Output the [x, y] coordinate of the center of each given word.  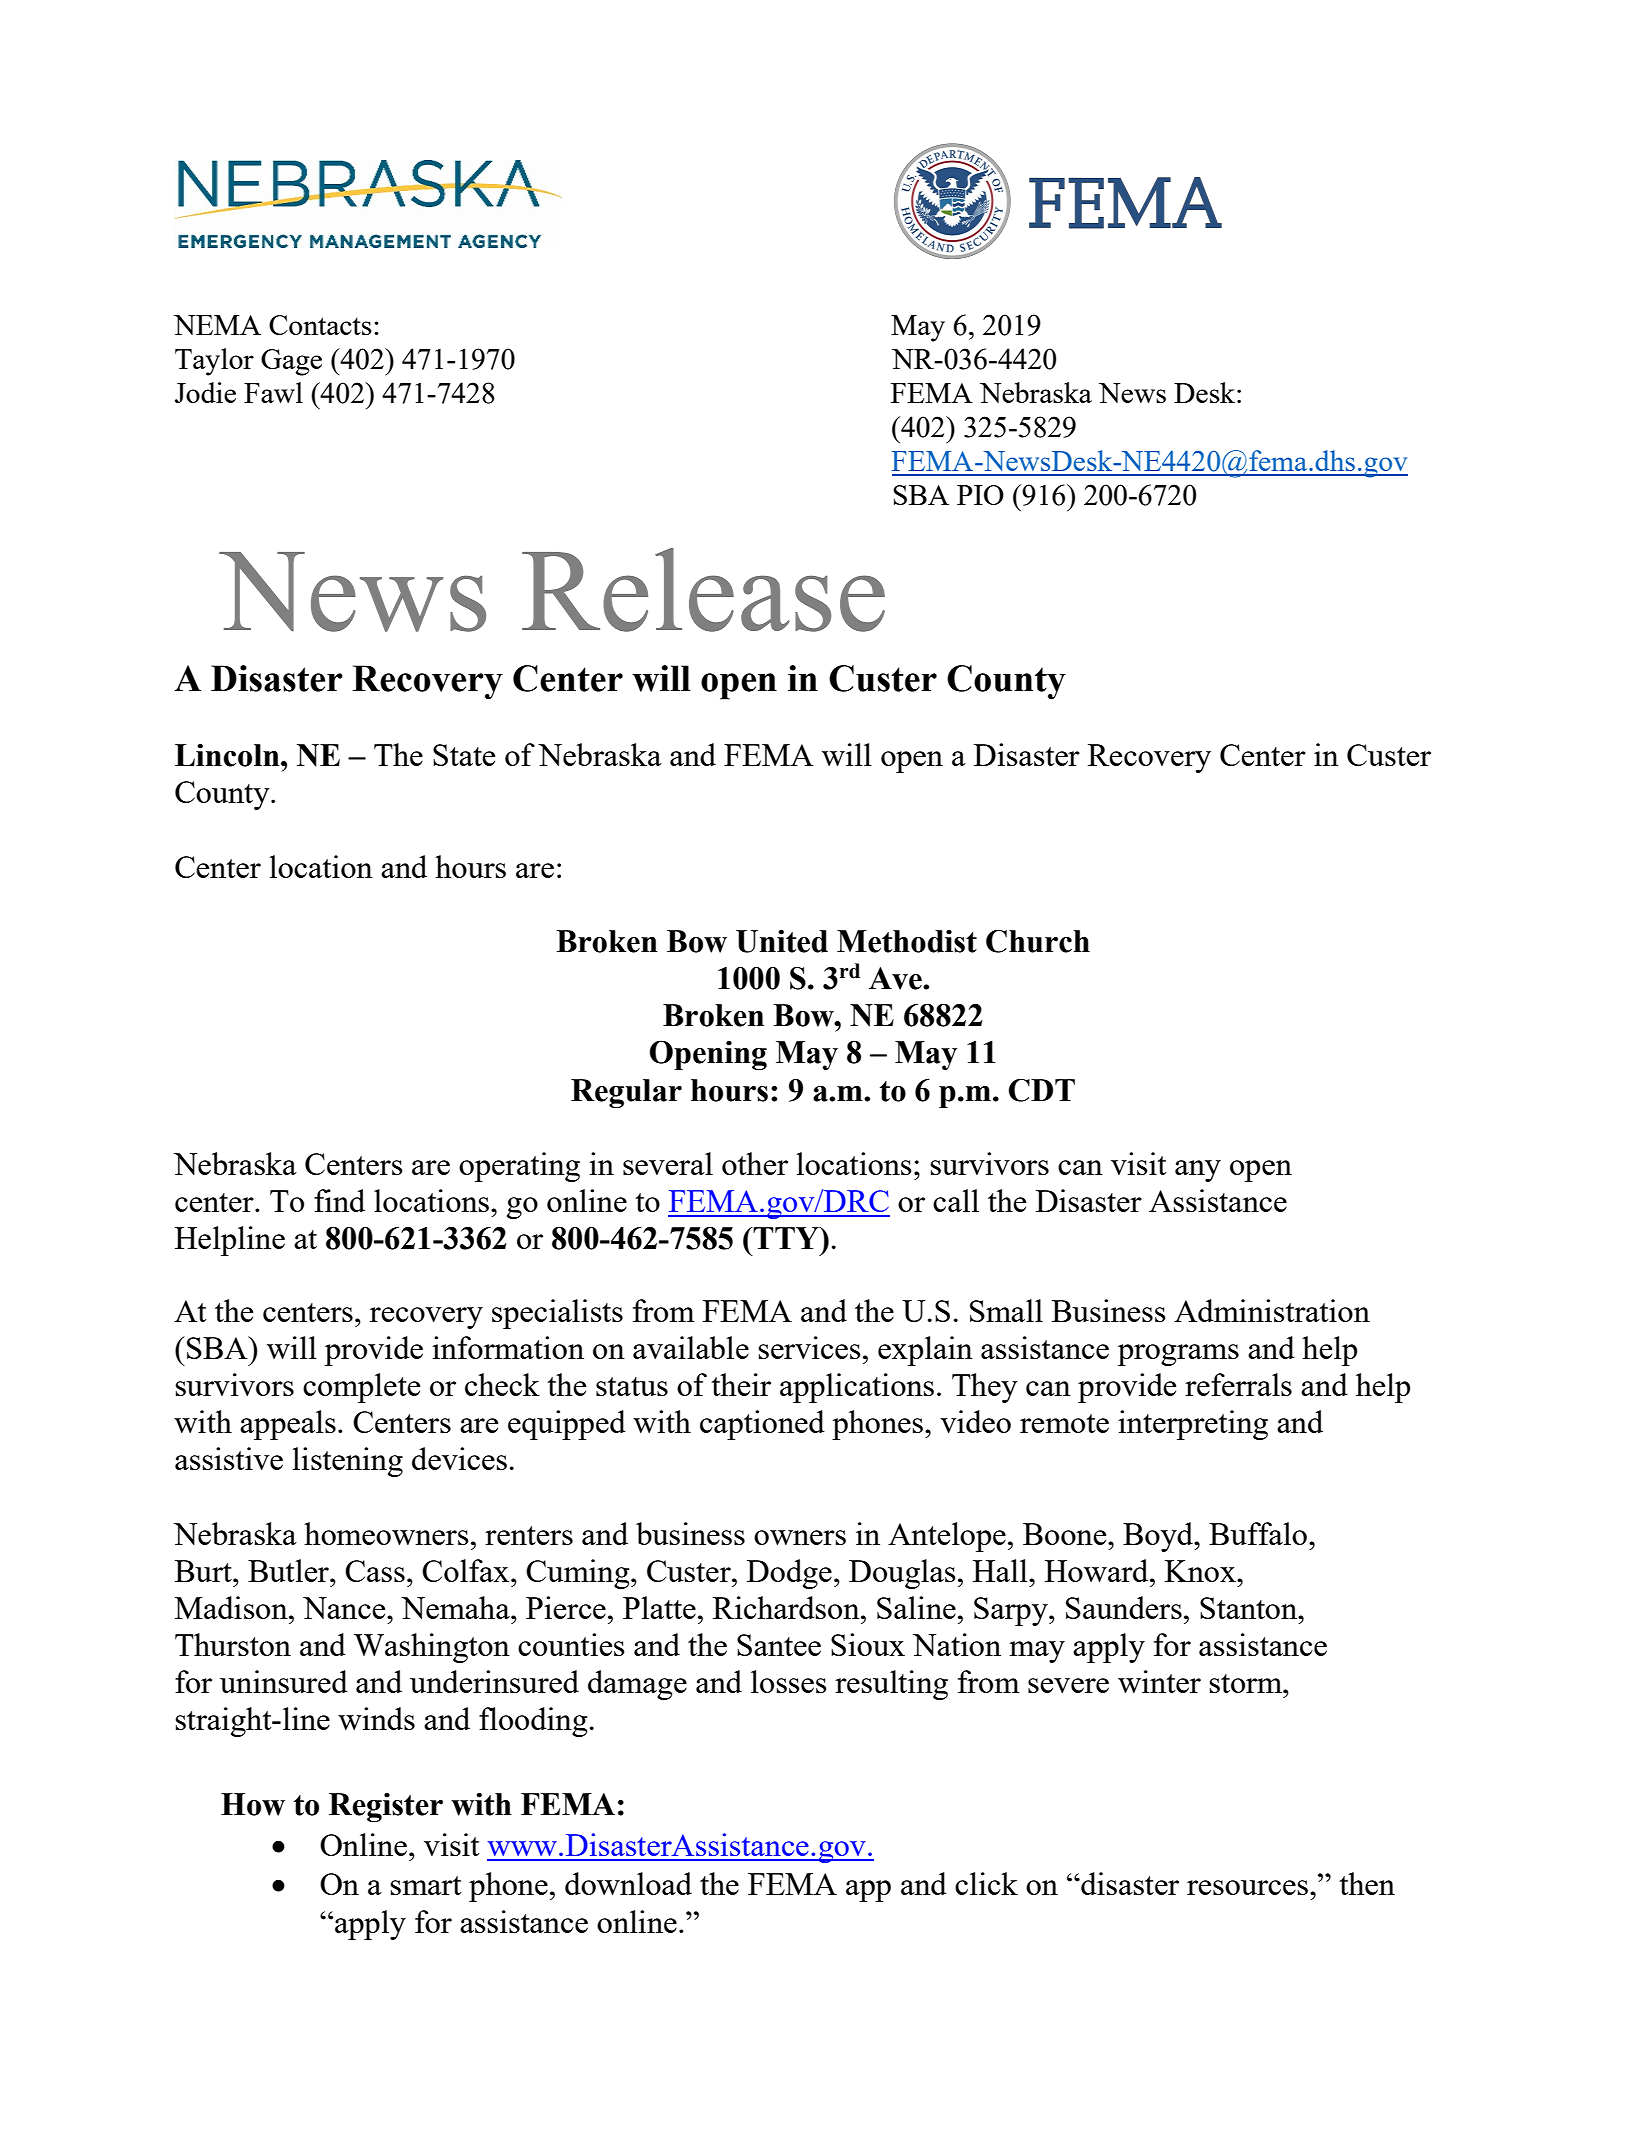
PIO [980, 495]
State [464, 755]
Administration [1272, 1310]
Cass [375, 1571]
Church [1038, 941]
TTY [786, 1238]
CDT [1042, 1090]
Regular [626, 1093]
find [339, 1200]
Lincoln [228, 755]
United [782, 941]
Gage [291, 362]
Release [703, 590]
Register [386, 1807]
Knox [1201, 1571]
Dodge [789, 1574]
